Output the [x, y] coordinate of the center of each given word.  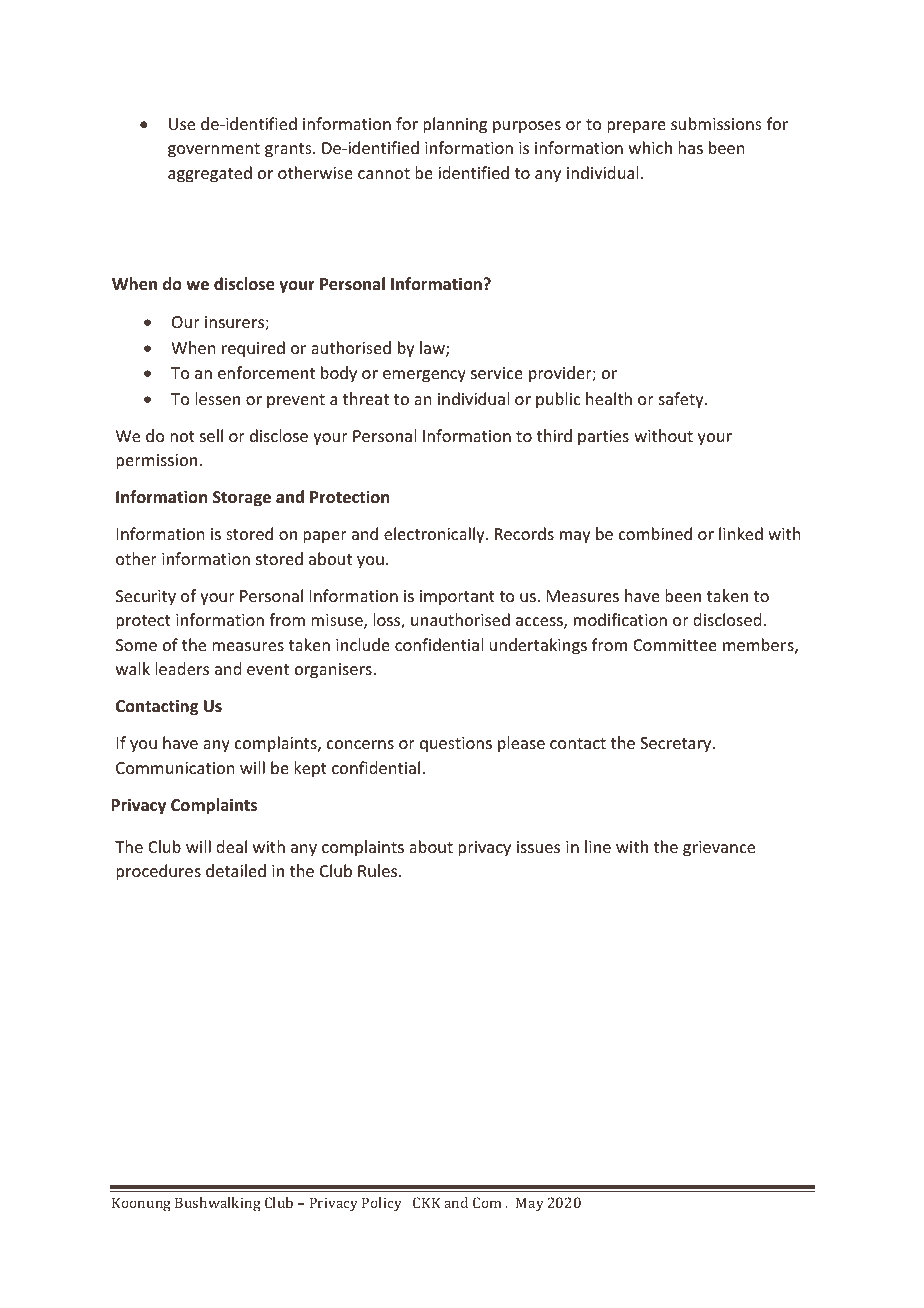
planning [455, 125]
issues [538, 847]
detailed [236, 870]
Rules [379, 870]
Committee [675, 645]
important [457, 598]
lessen [217, 398]
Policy [382, 1204]
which [650, 147]
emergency [424, 376]
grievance [719, 849]
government [214, 150]
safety [682, 400]
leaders [182, 668]
